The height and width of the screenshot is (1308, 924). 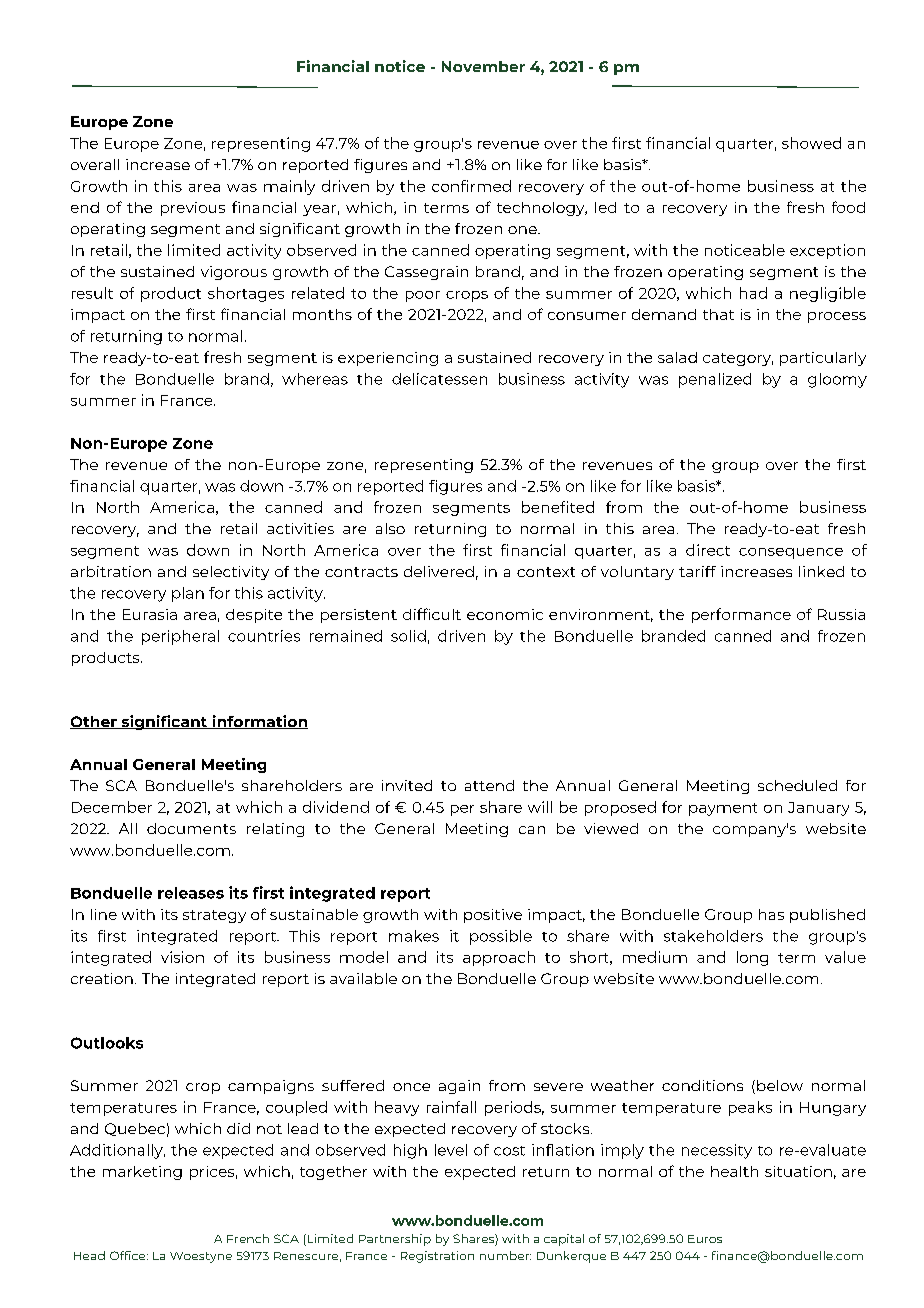 I want to click on consequence, so click(x=791, y=553).
